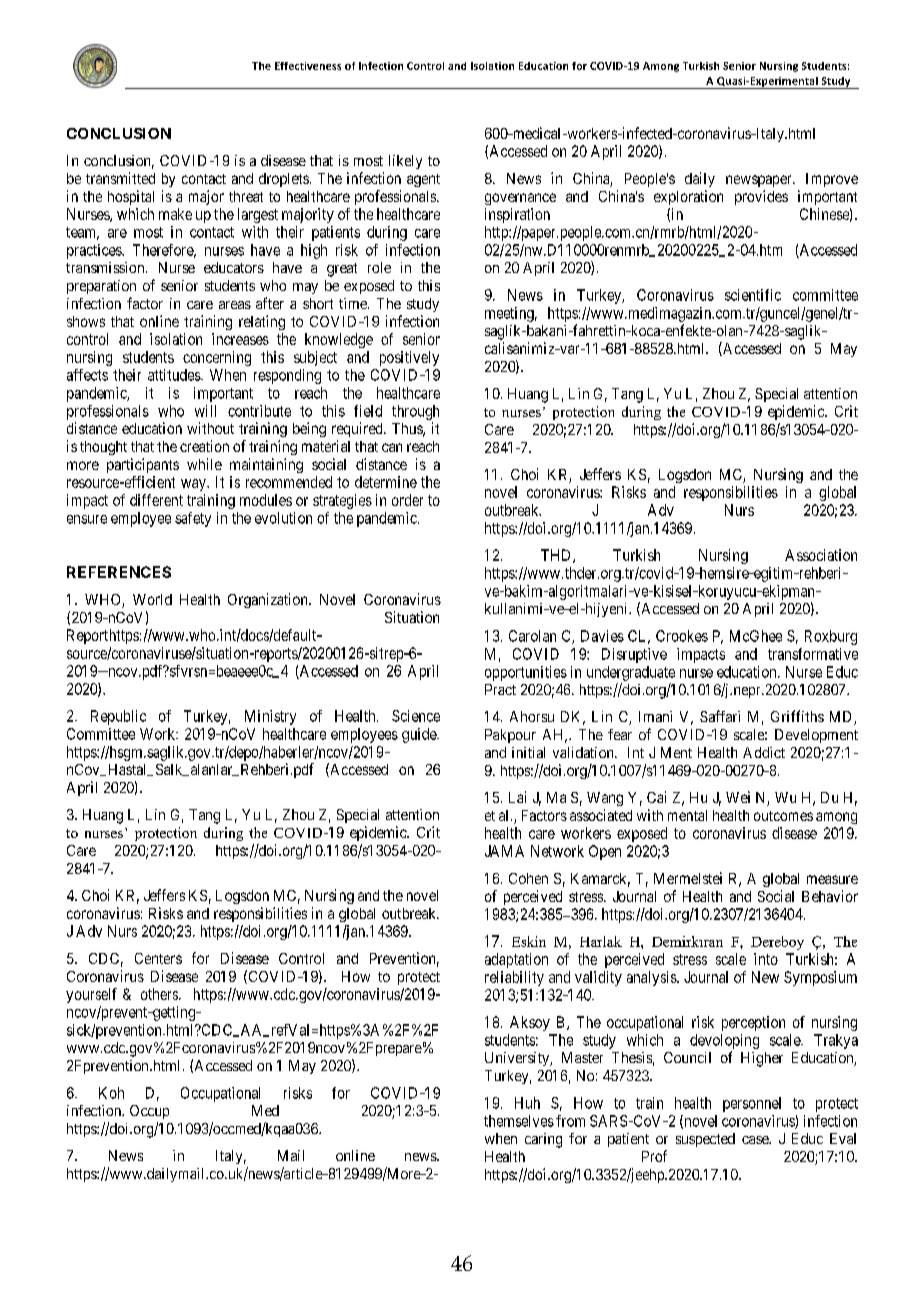  I want to click on themselves, so click(519, 1121).
